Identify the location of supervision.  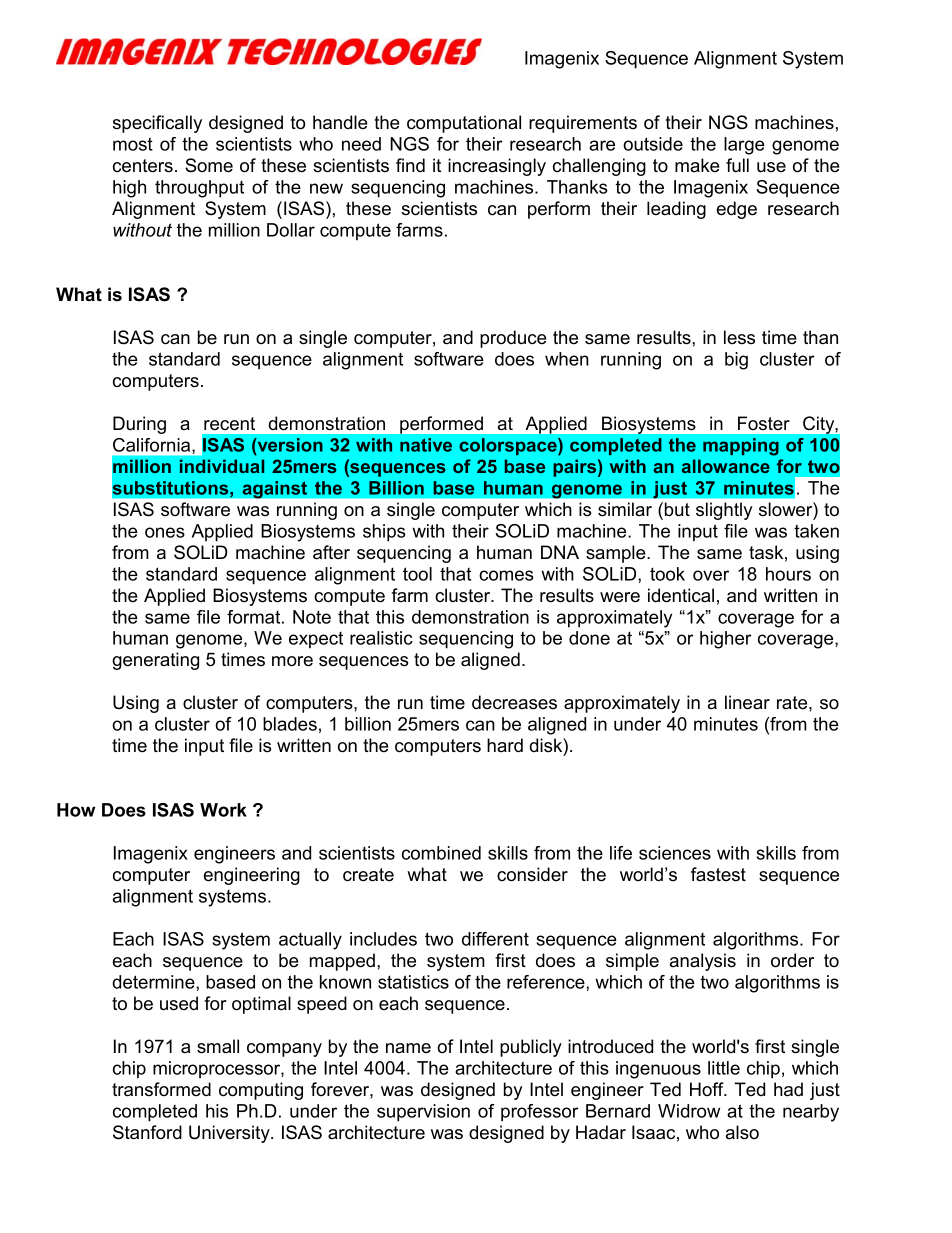
(423, 1113).
